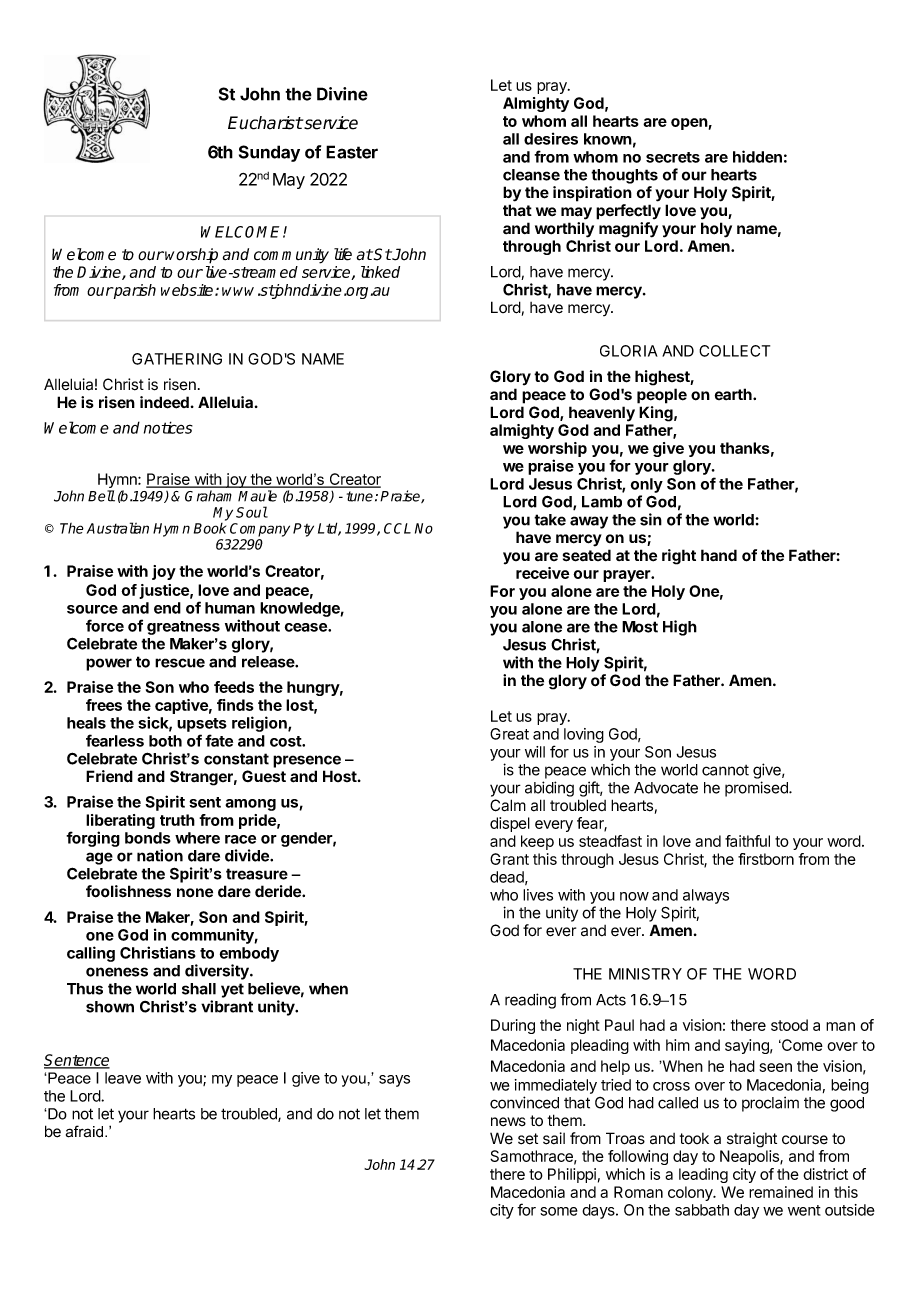 The width and height of the document is (924, 1308). Describe the element at coordinates (531, 175) in the document. I see `cleanse` at that location.
